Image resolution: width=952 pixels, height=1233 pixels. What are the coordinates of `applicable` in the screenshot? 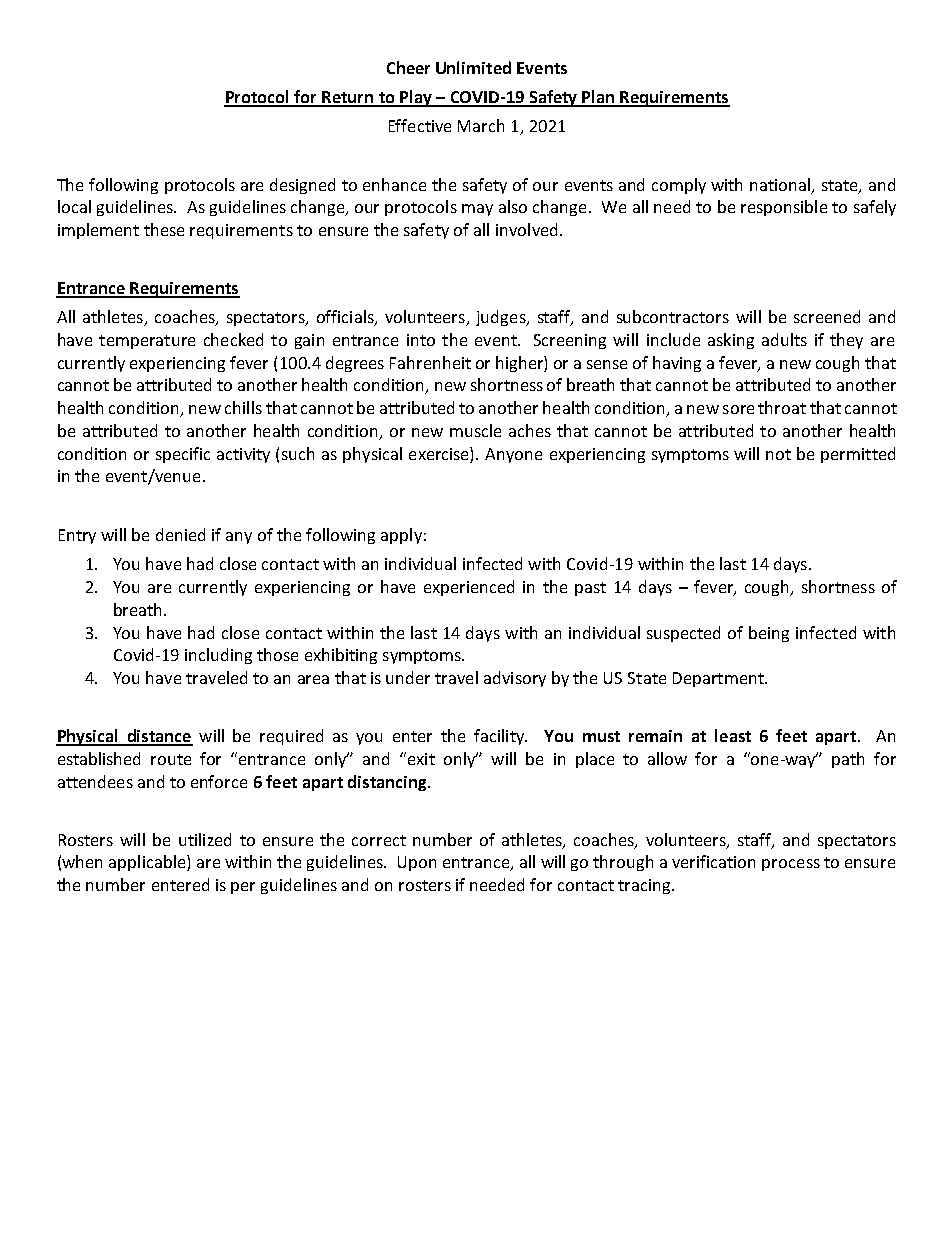 It's located at (148, 863).
